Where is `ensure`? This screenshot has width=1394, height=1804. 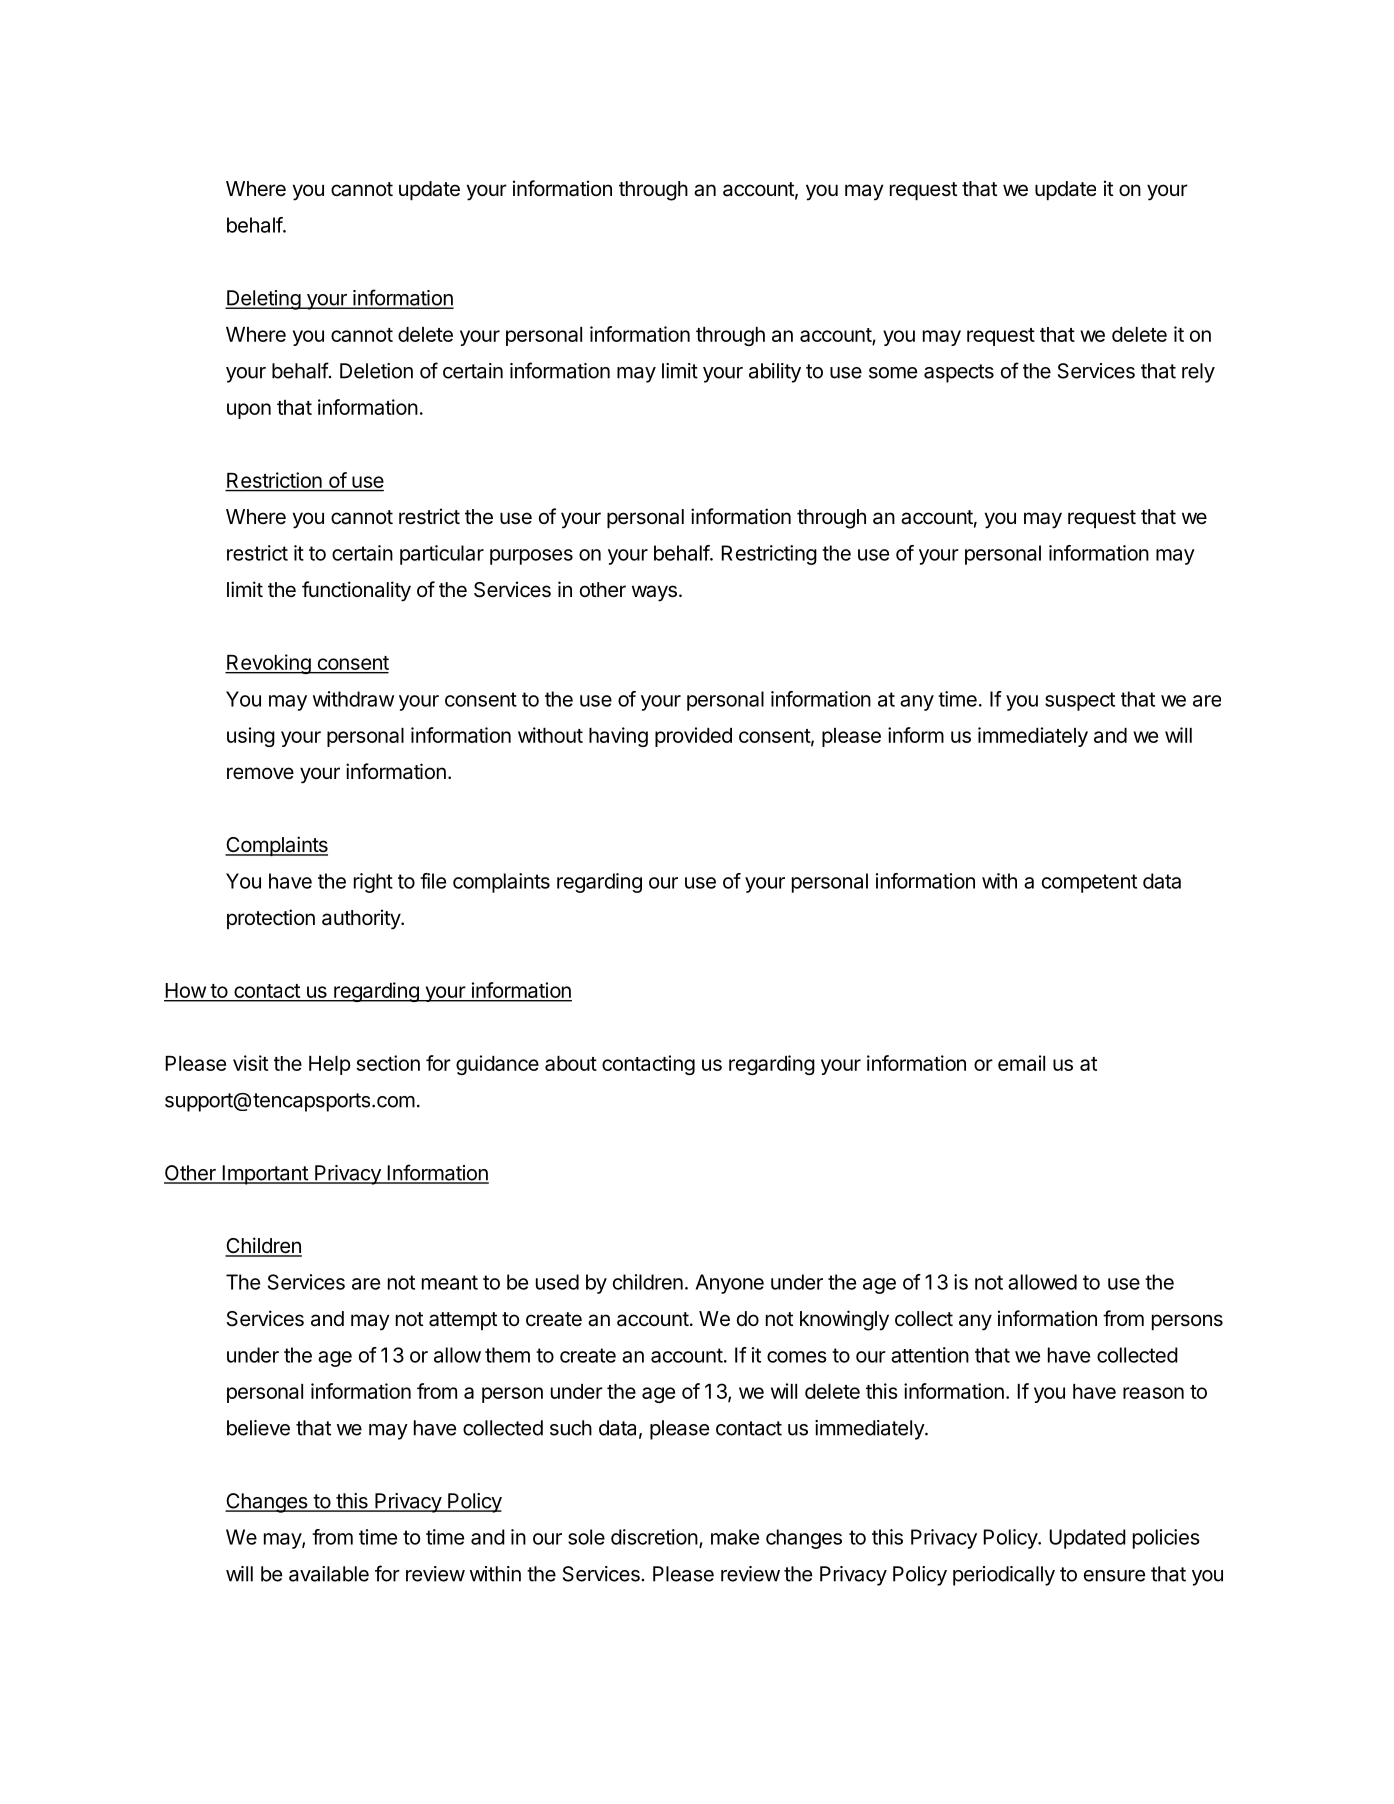
ensure is located at coordinates (1114, 1576).
